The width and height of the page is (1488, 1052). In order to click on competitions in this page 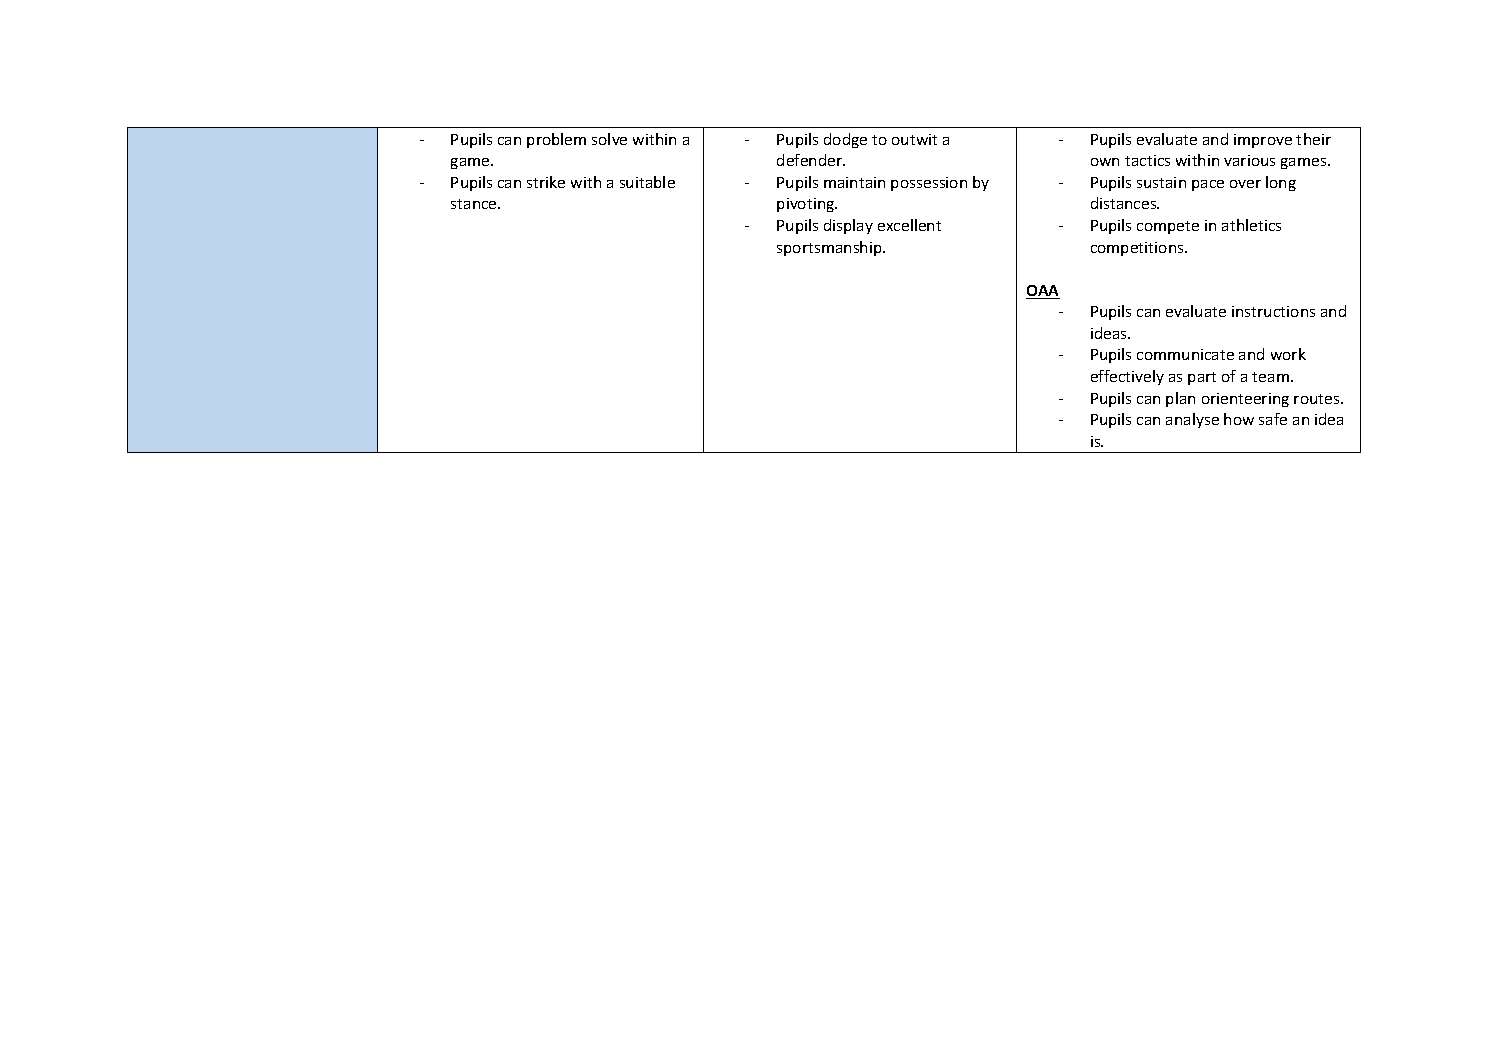, I will do `click(1138, 249)`.
